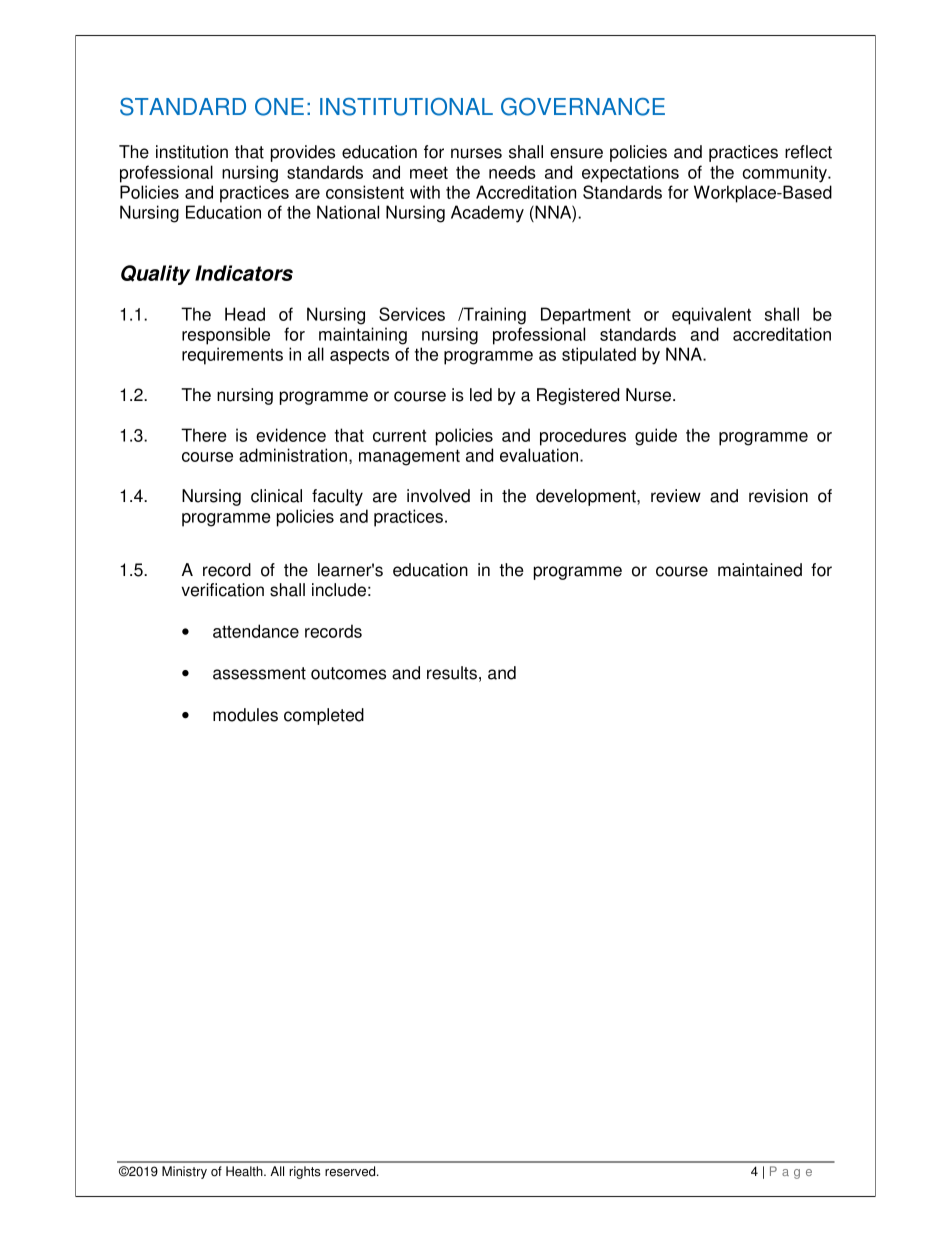 The image size is (952, 1233). What do you see at coordinates (481, 395) in the screenshot?
I see `led` at bounding box center [481, 395].
